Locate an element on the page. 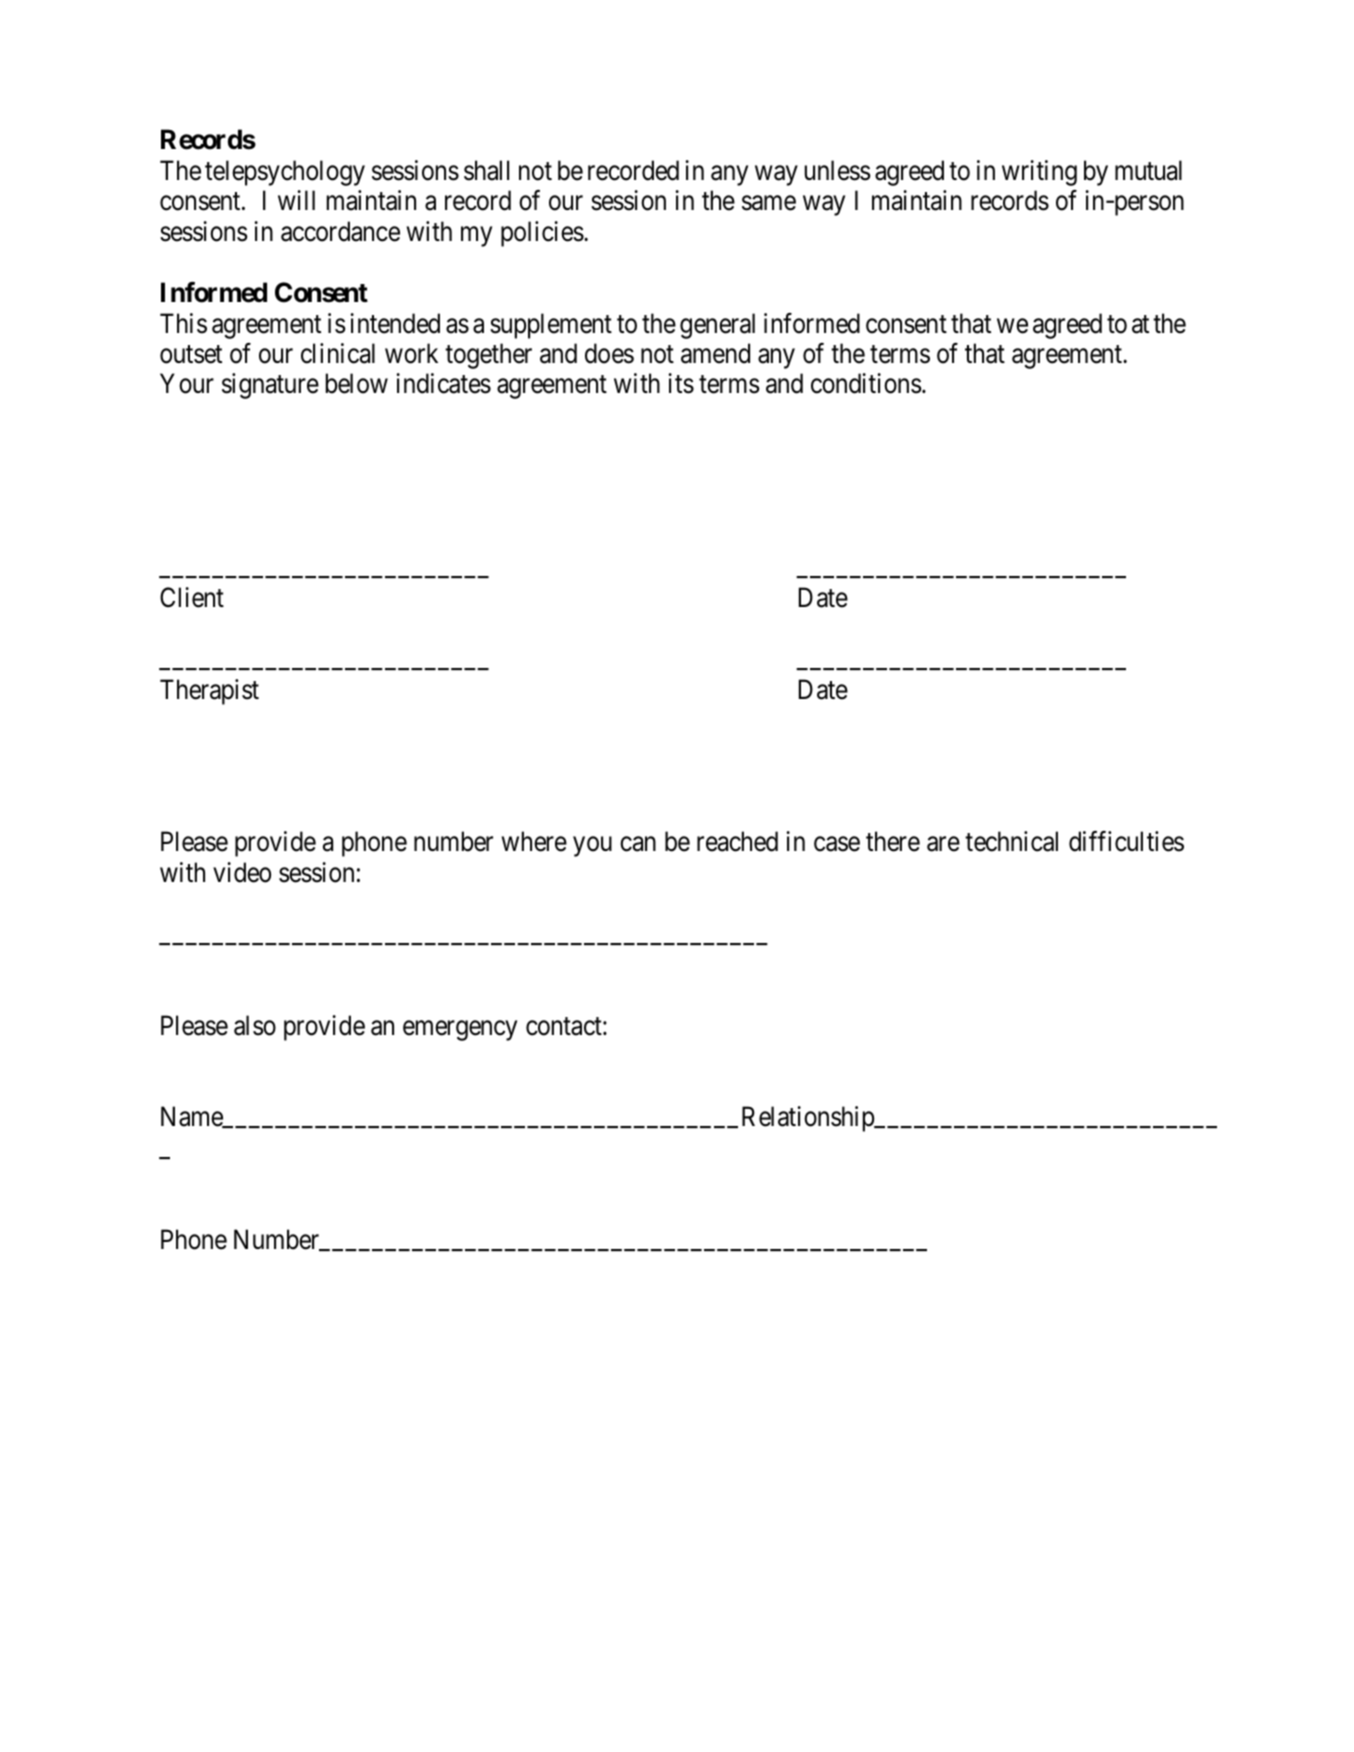 This page has width=1354, height=1752. signature is located at coordinates (270, 386).
